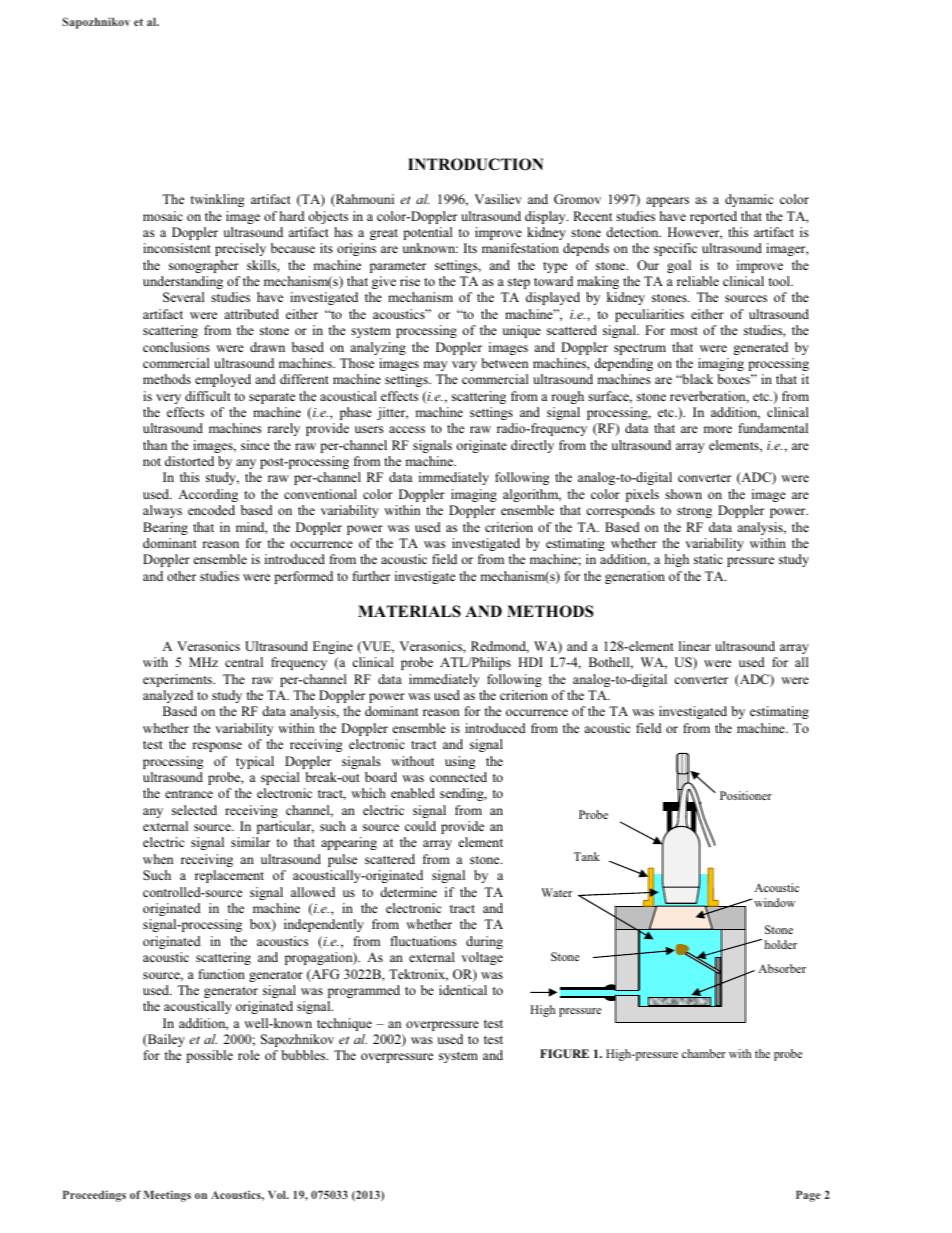  Describe the element at coordinates (165, 528) in the document. I see `Bearing` at that location.
